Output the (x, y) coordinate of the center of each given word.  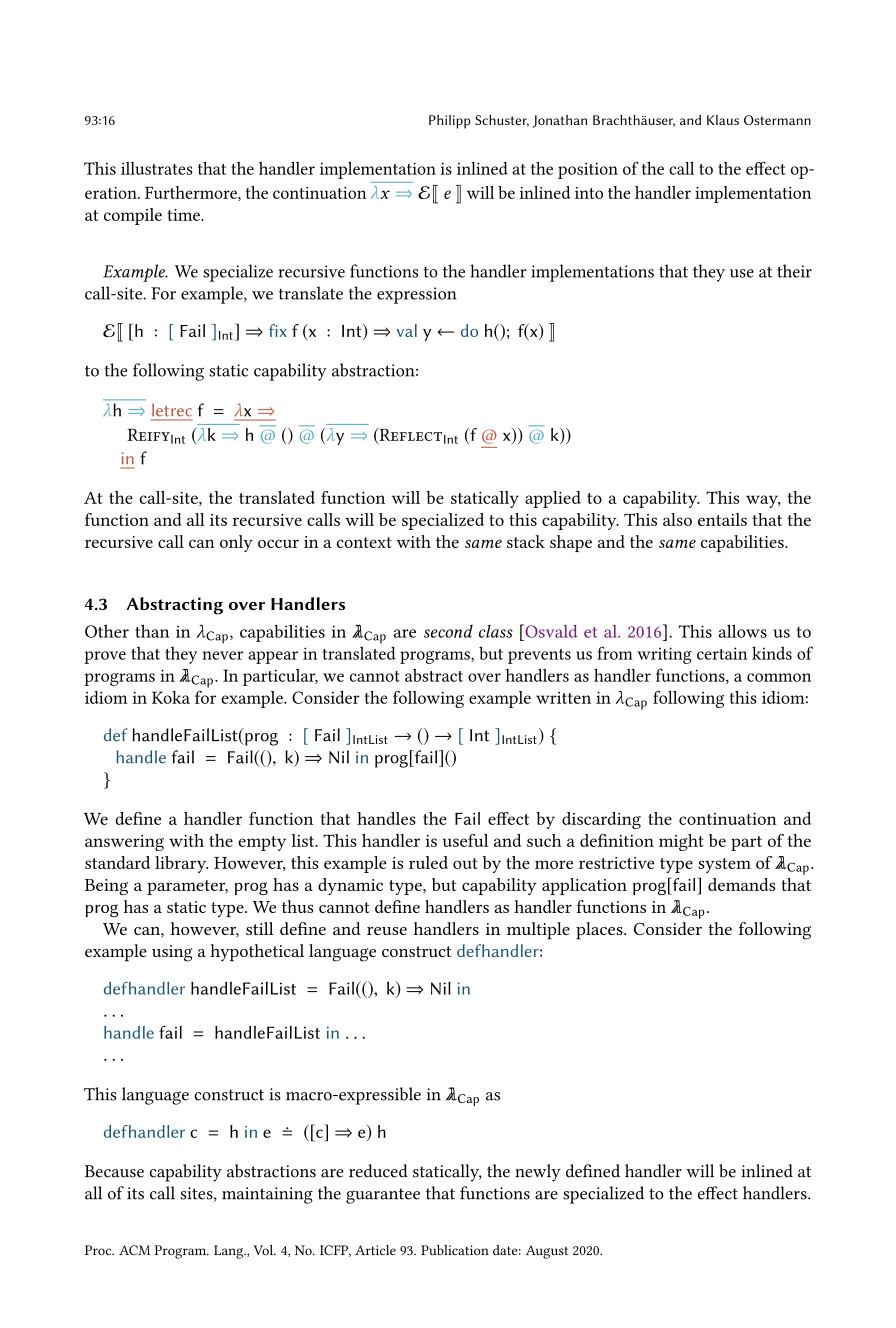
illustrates (157, 168)
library (181, 864)
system (724, 865)
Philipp (450, 122)
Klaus (723, 120)
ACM (134, 1250)
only (236, 543)
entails (722, 519)
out (465, 863)
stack (526, 541)
